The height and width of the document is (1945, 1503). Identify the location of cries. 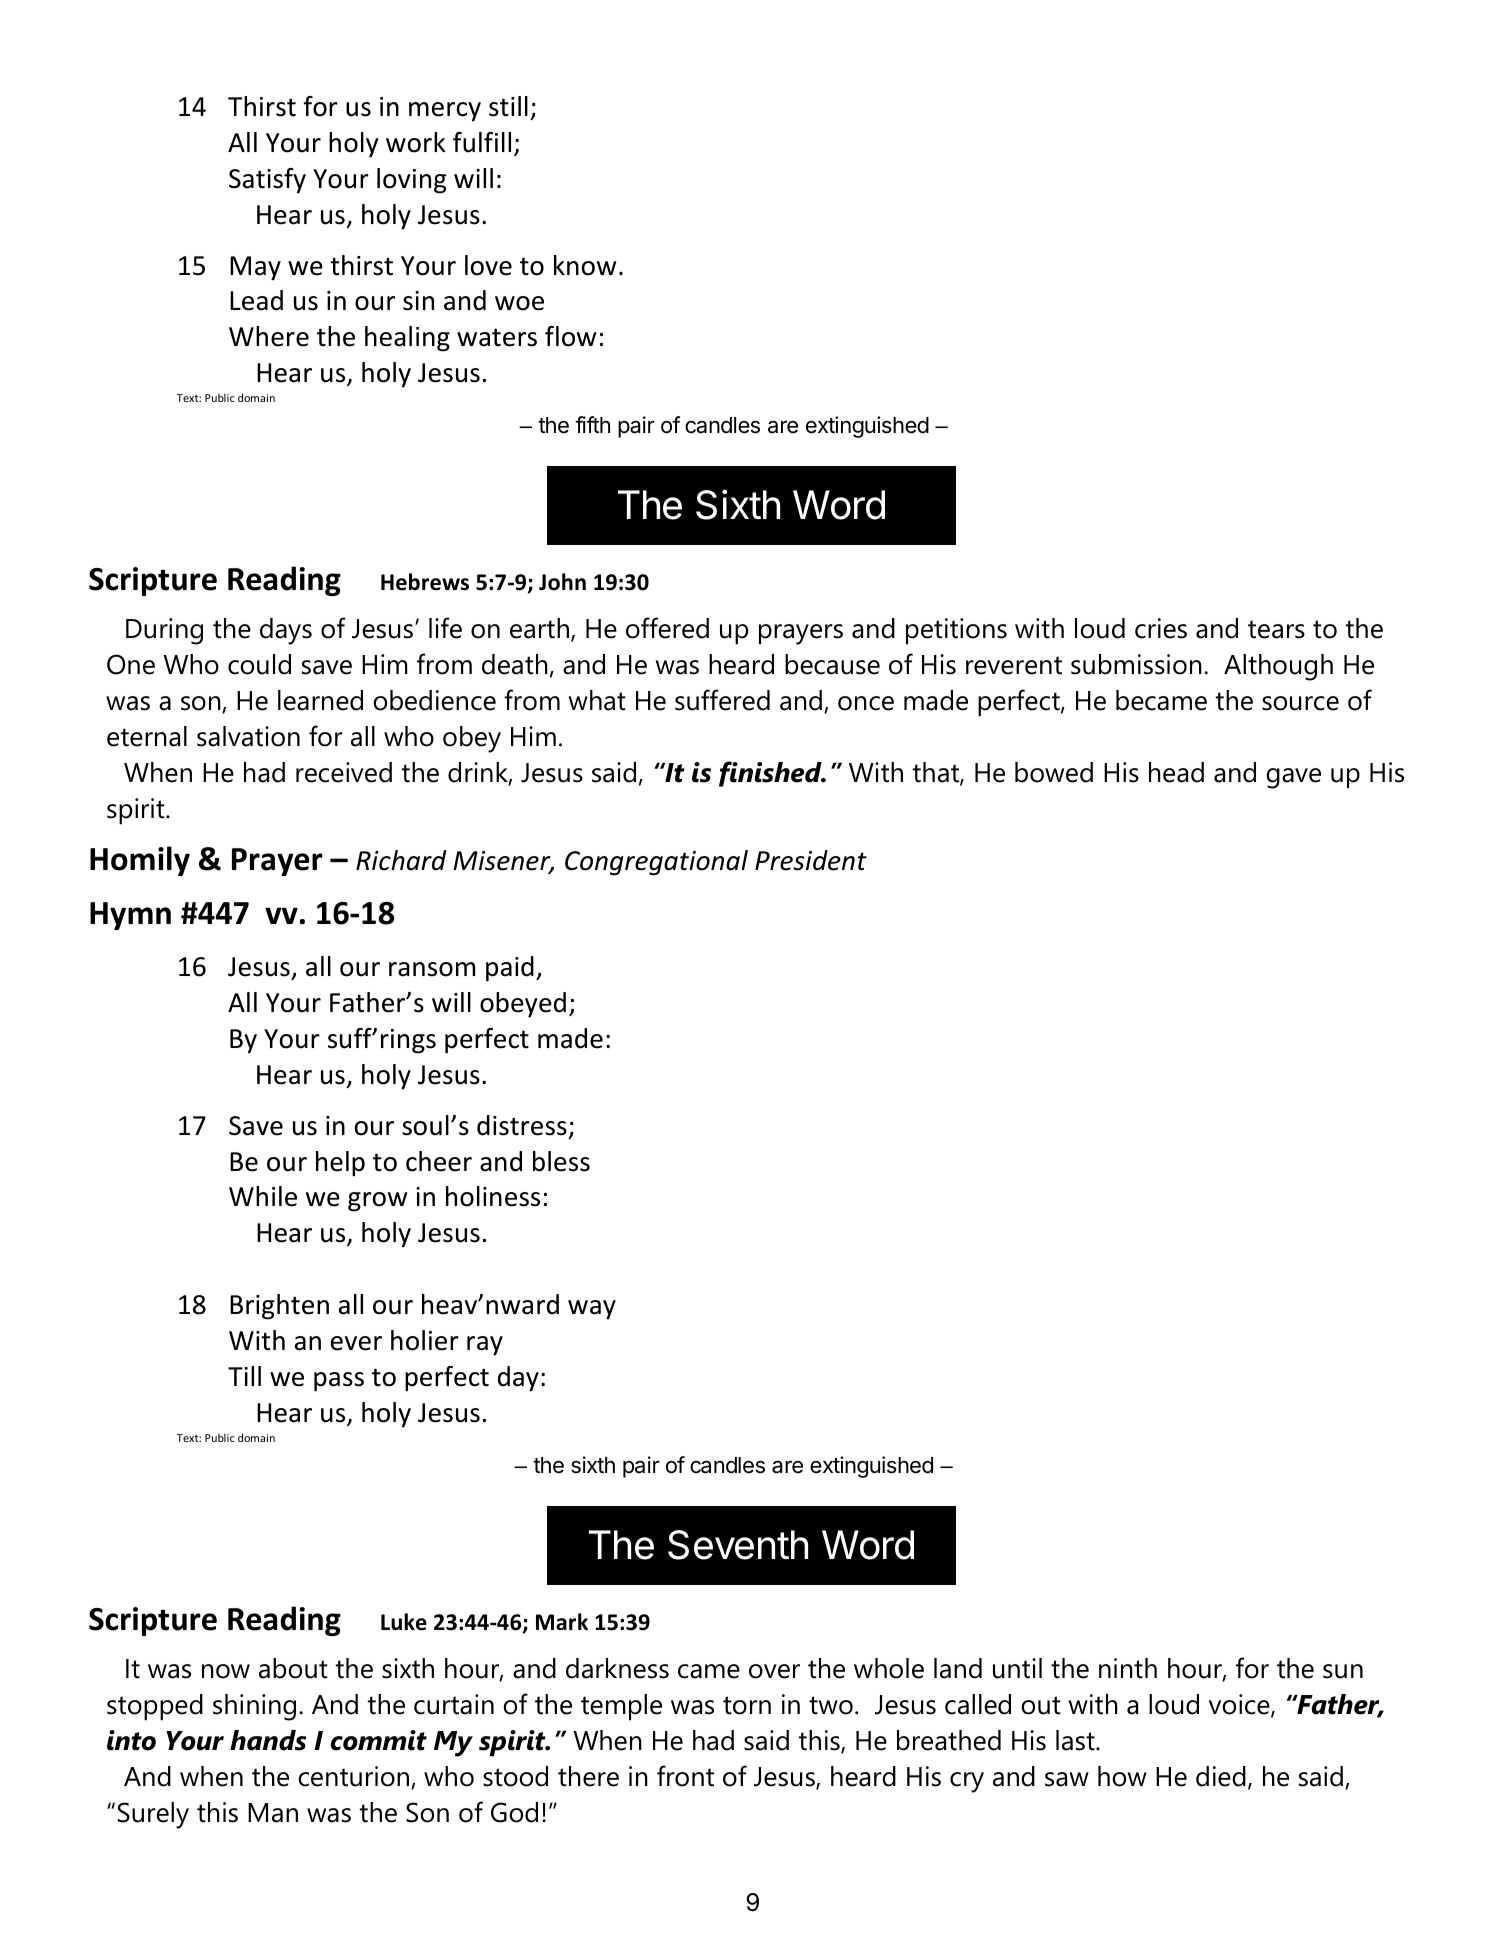
(1161, 628).
